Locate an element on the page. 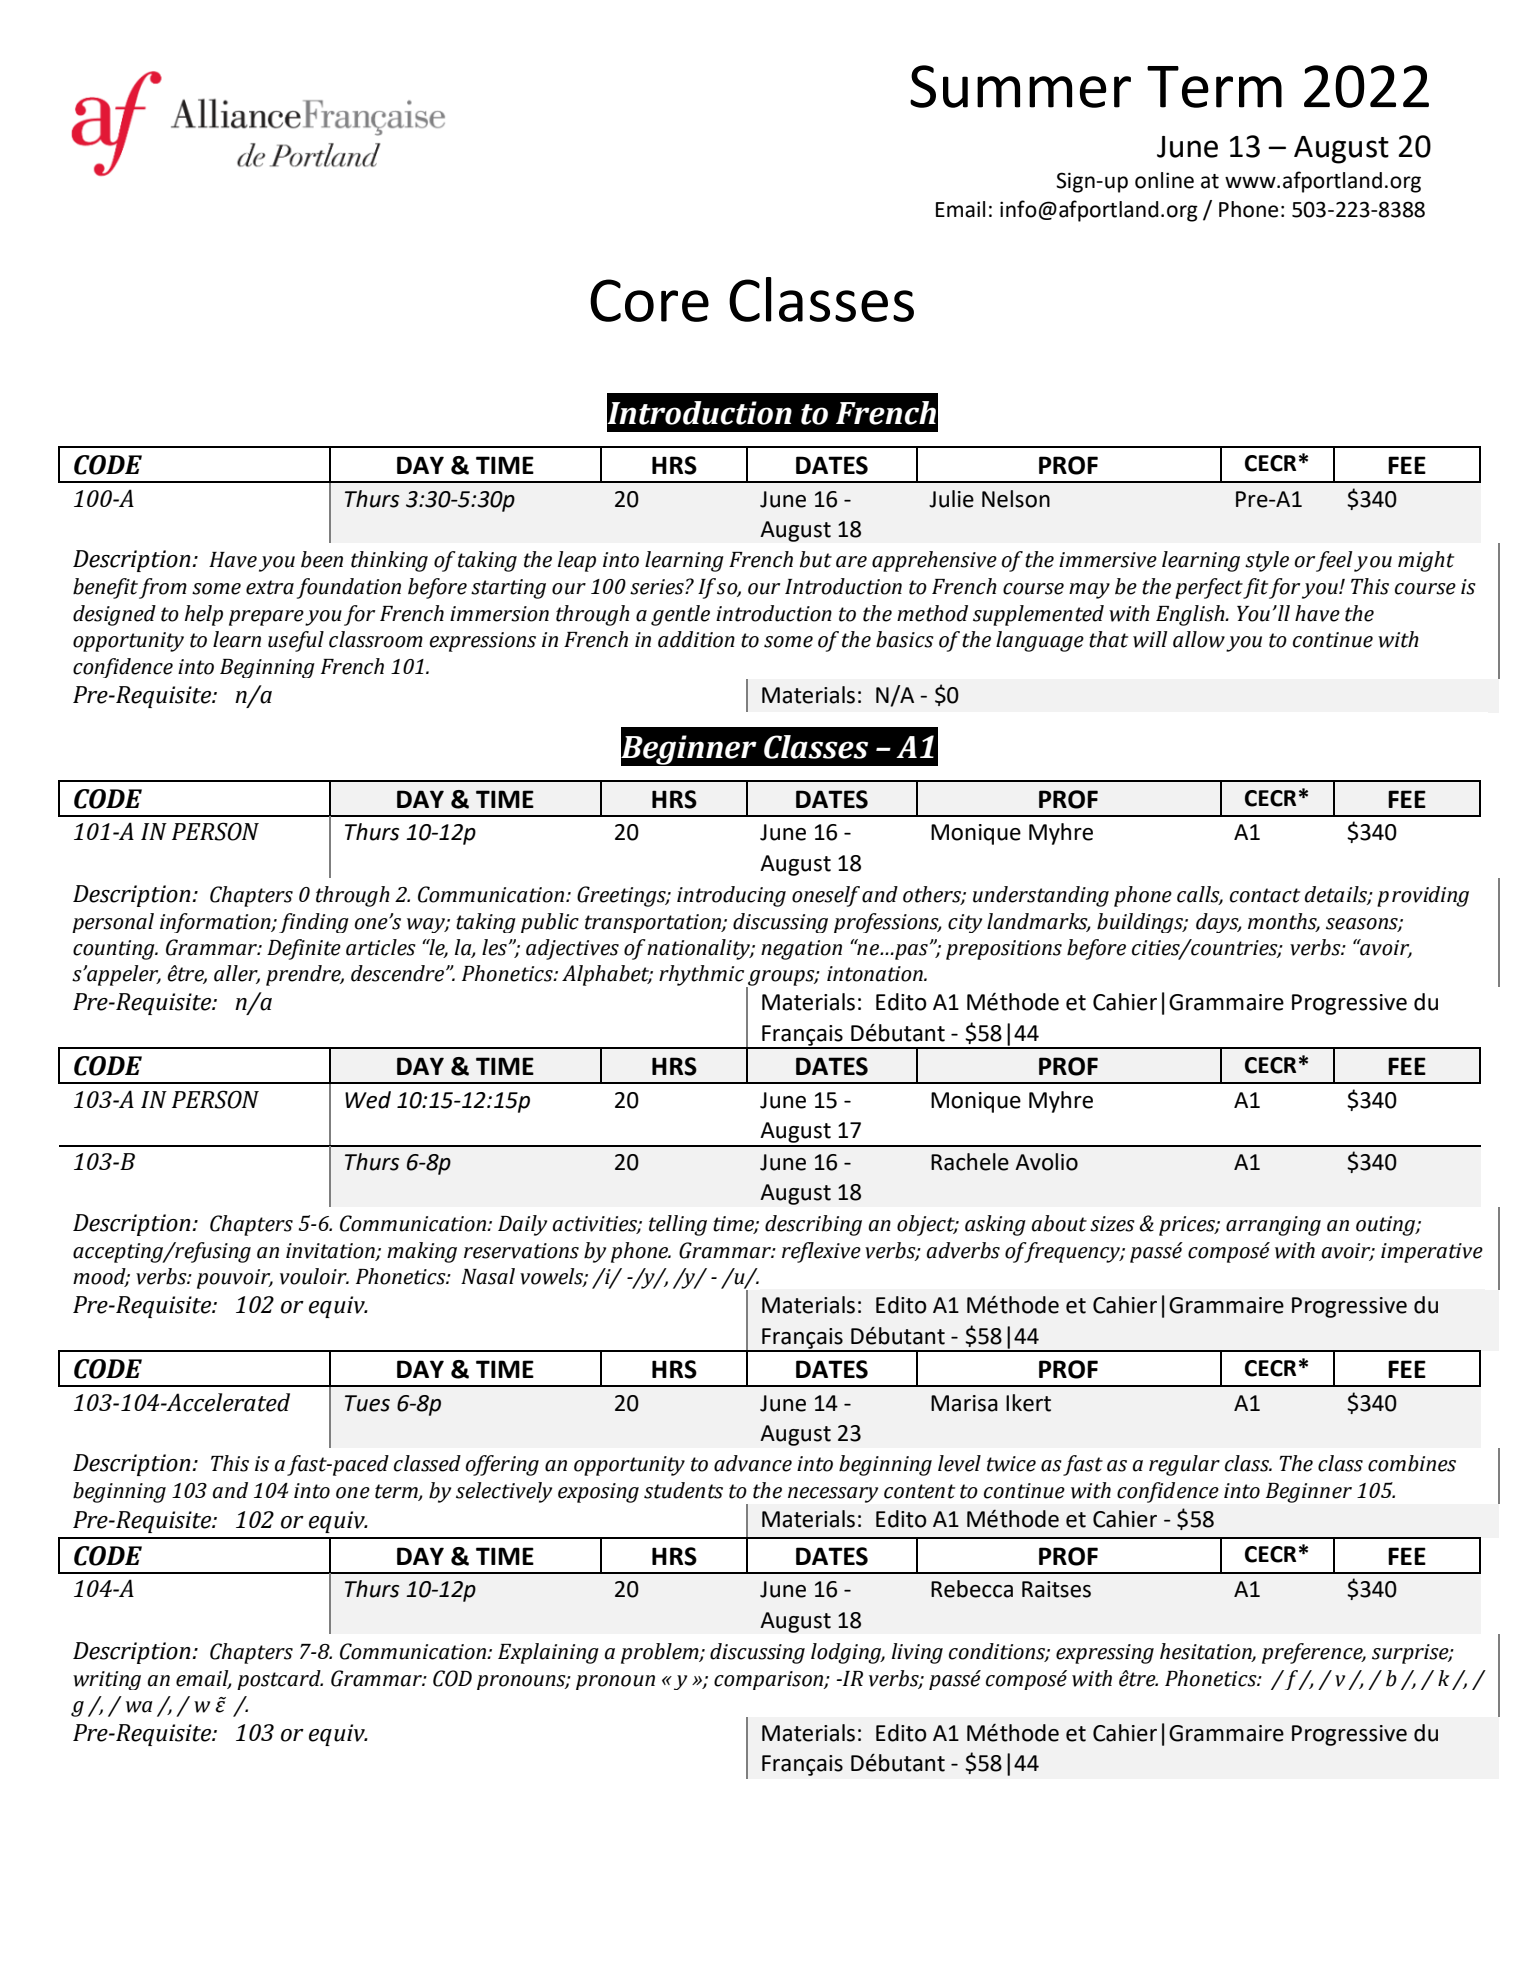 The width and height of the page is (1533, 1983). style is located at coordinates (1267, 561).
